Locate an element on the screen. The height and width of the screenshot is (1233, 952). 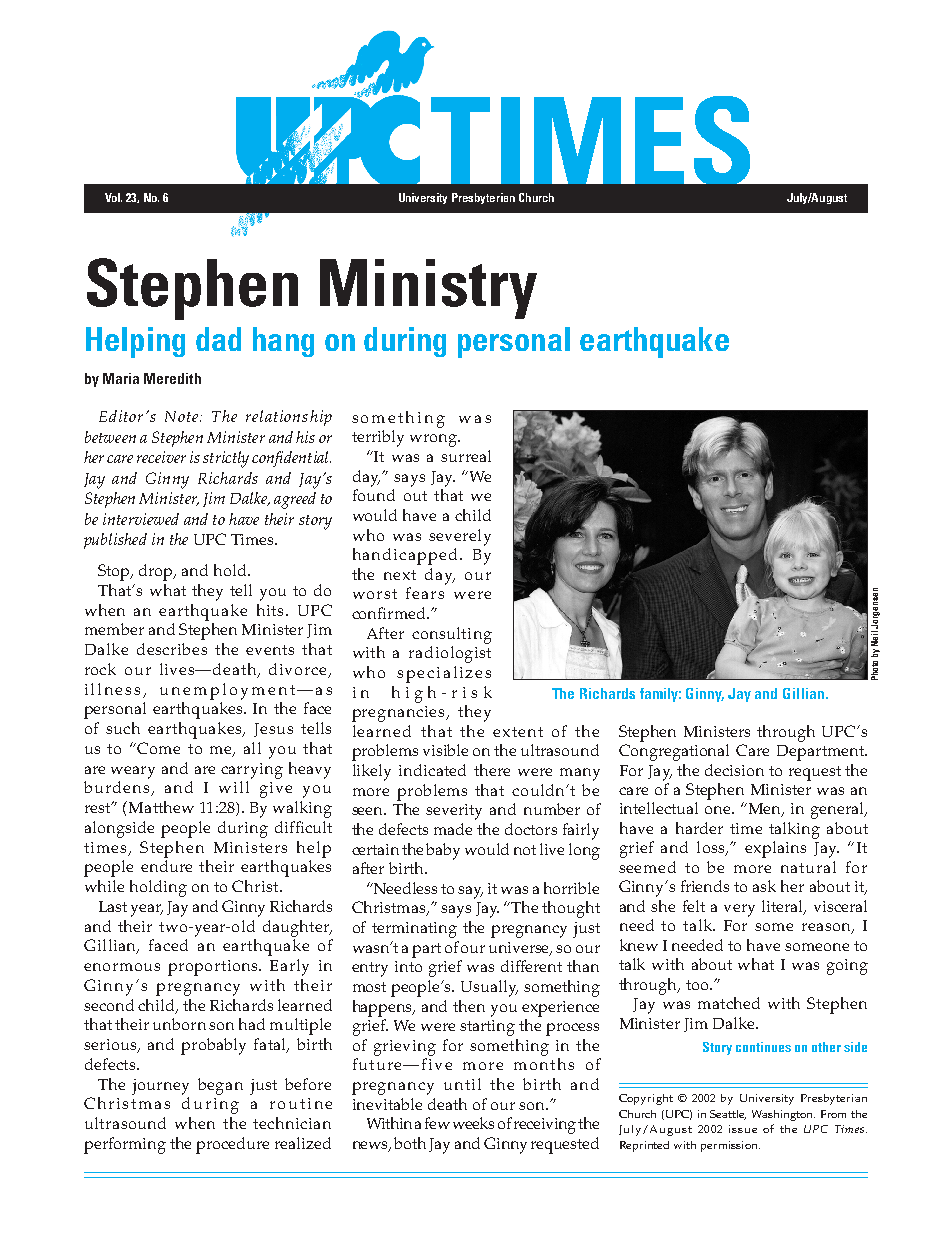
weeks is located at coordinates (473, 1123).
